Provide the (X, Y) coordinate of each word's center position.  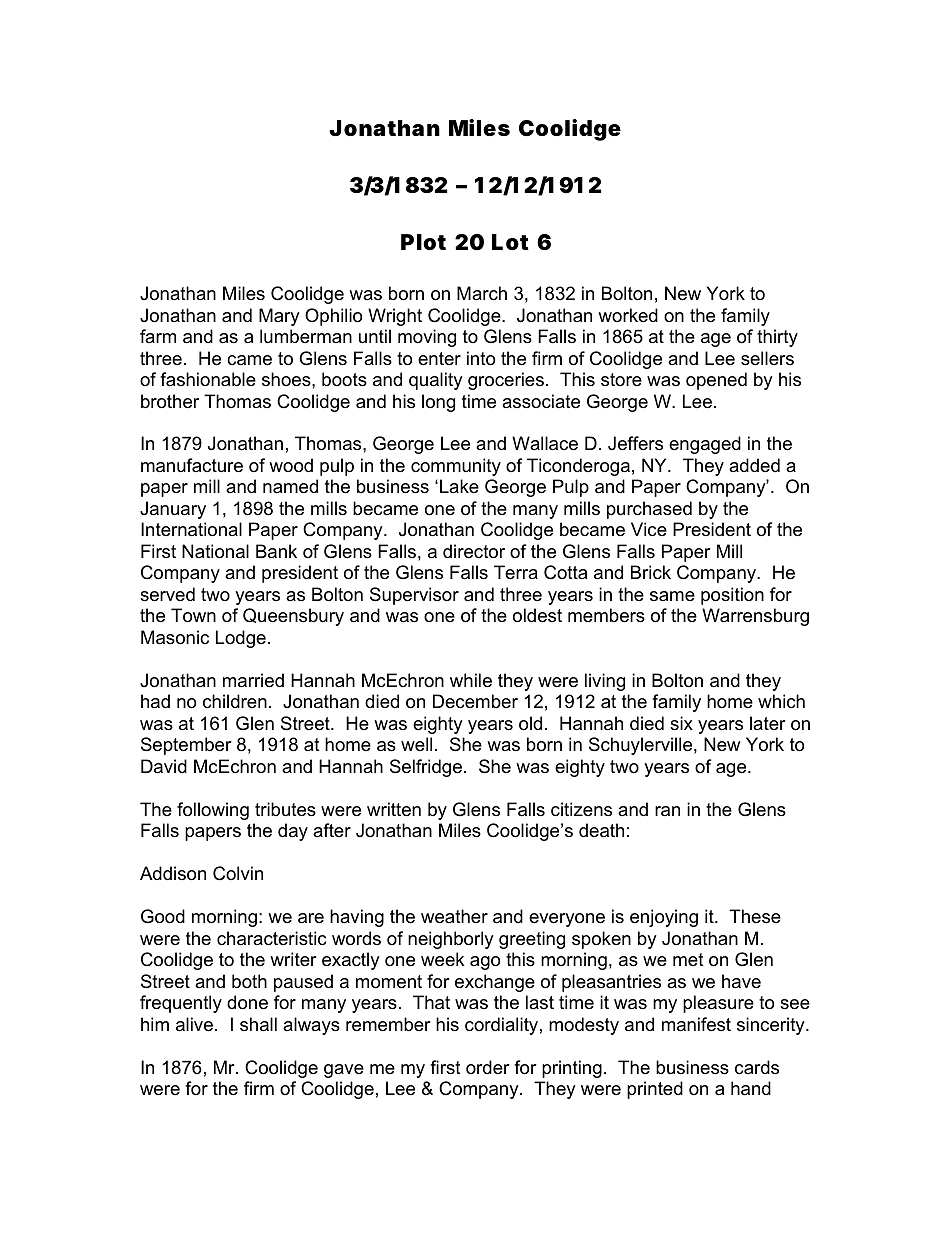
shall (258, 1024)
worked (628, 315)
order (488, 1067)
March (482, 293)
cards (757, 1067)
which (781, 701)
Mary (279, 317)
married (253, 680)
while (471, 680)
